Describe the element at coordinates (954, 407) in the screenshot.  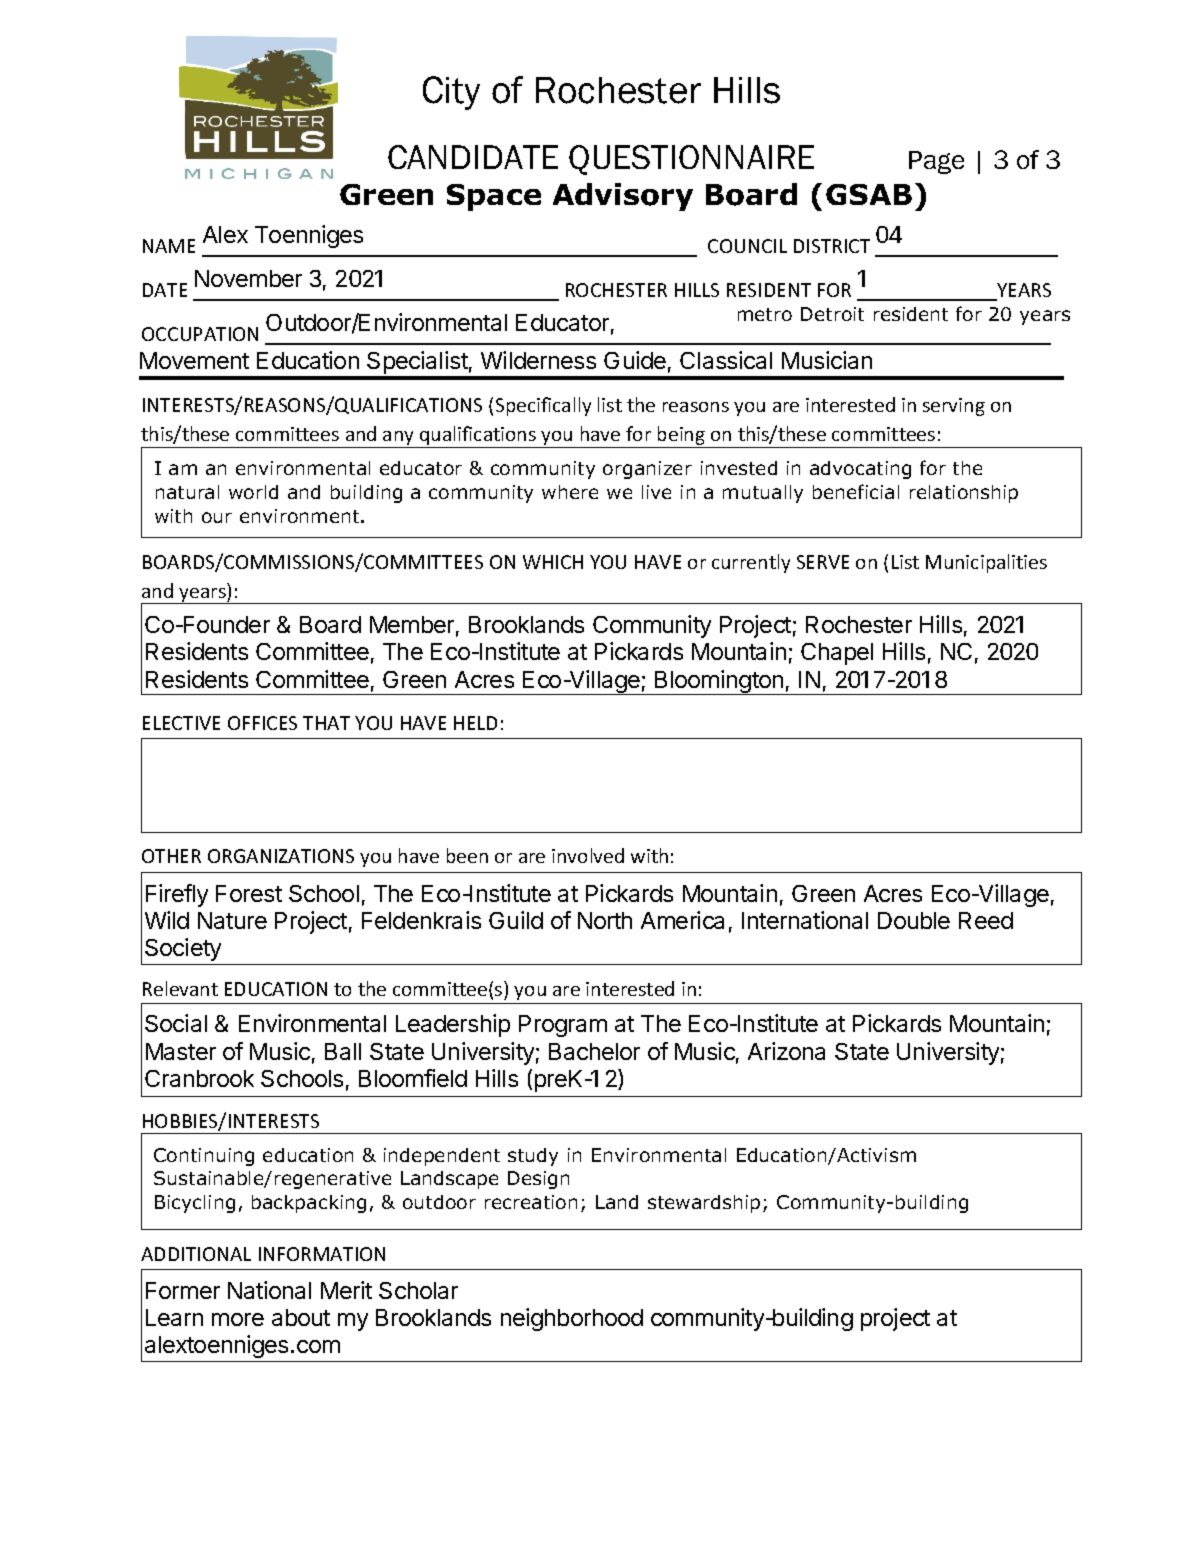
I see `serving` at that location.
